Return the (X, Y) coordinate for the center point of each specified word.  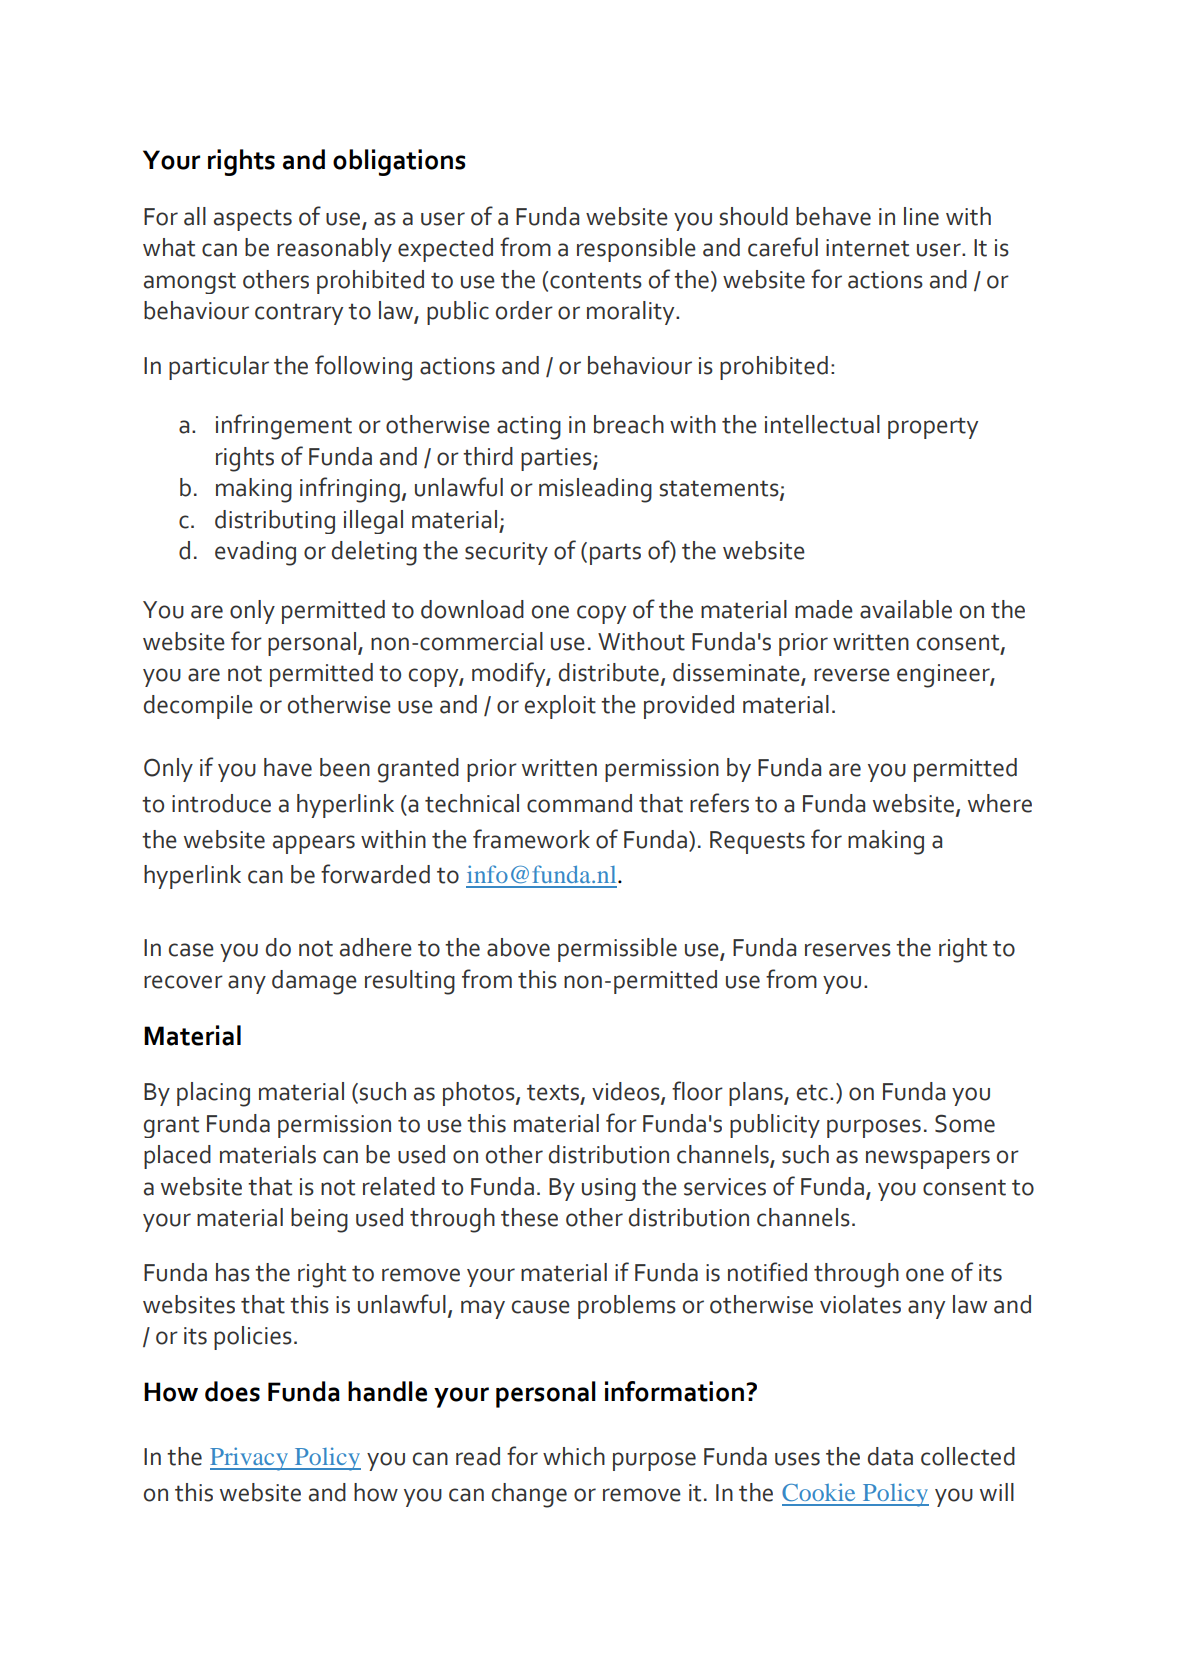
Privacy (250, 1459)
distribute (609, 672)
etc (812, 1092)
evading (255, 553)
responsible (636, 250)
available (906, 609)
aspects (253, 220)
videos (627, 1092)
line (921, 216)
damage (314, 982)
